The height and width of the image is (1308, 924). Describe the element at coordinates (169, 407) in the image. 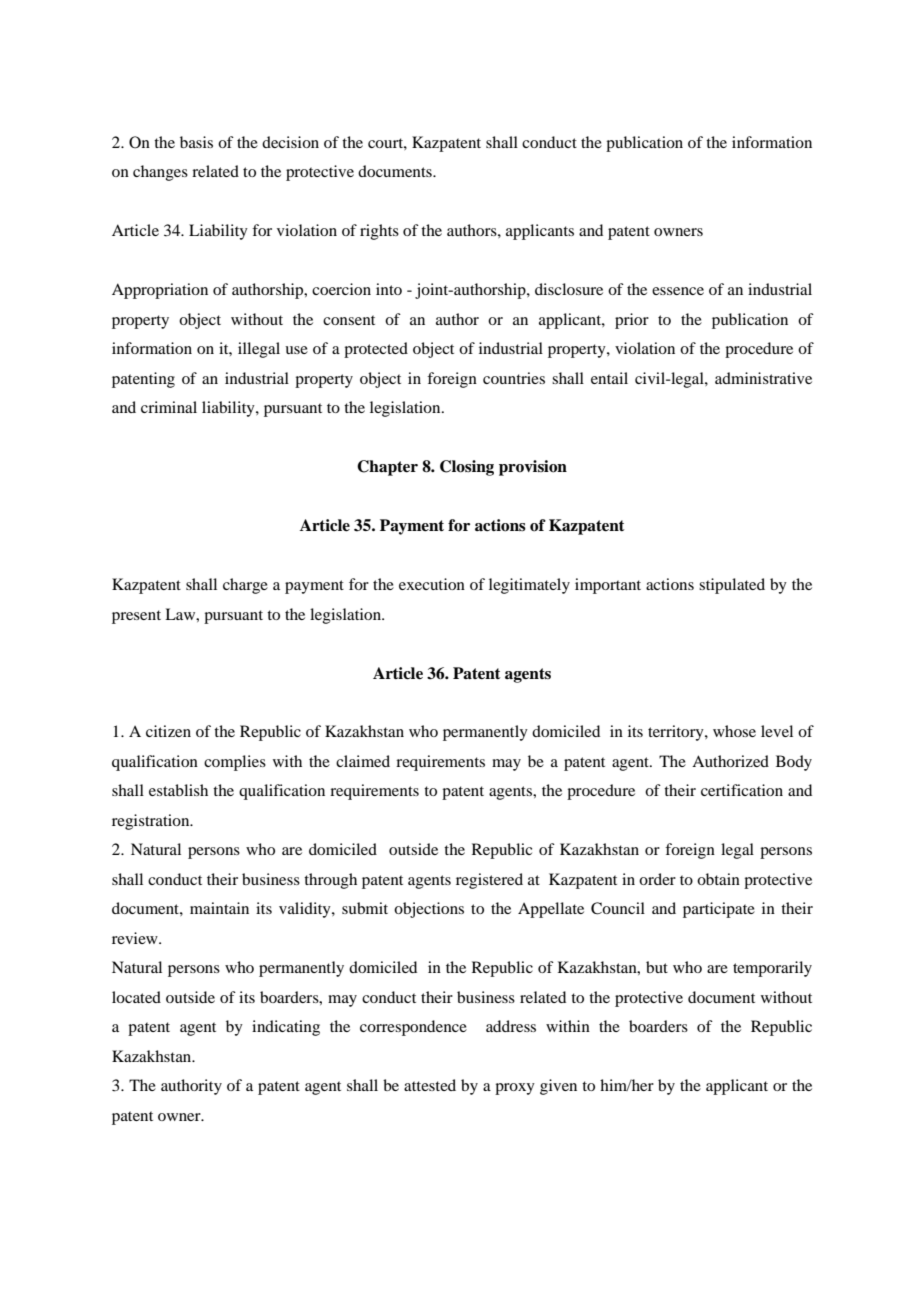

I see `criminal` at that location.
